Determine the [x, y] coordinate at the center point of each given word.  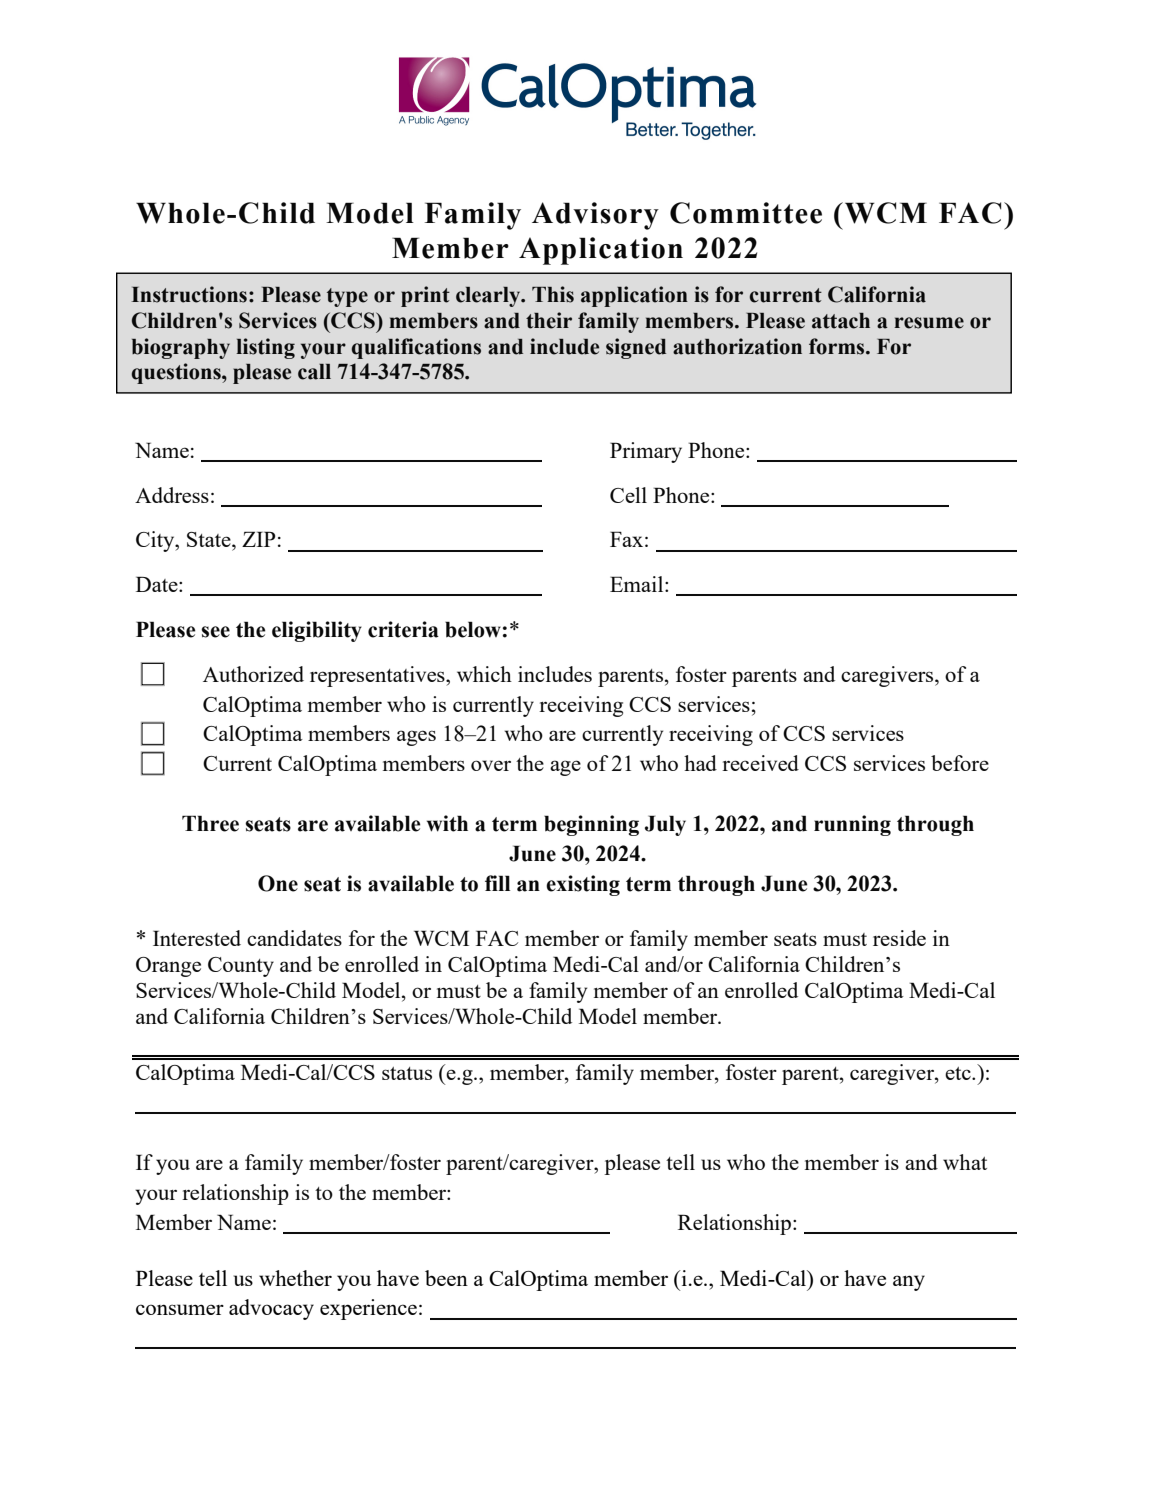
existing [583, 885]
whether [295, 1278]
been [446, 1278]
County [241, 967]
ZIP [258, 539]
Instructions [189, 294]
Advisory [595, 216]
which [484, 674]
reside [899, 938]
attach [841, 321]
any [909, 1283]
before [960, 763]
